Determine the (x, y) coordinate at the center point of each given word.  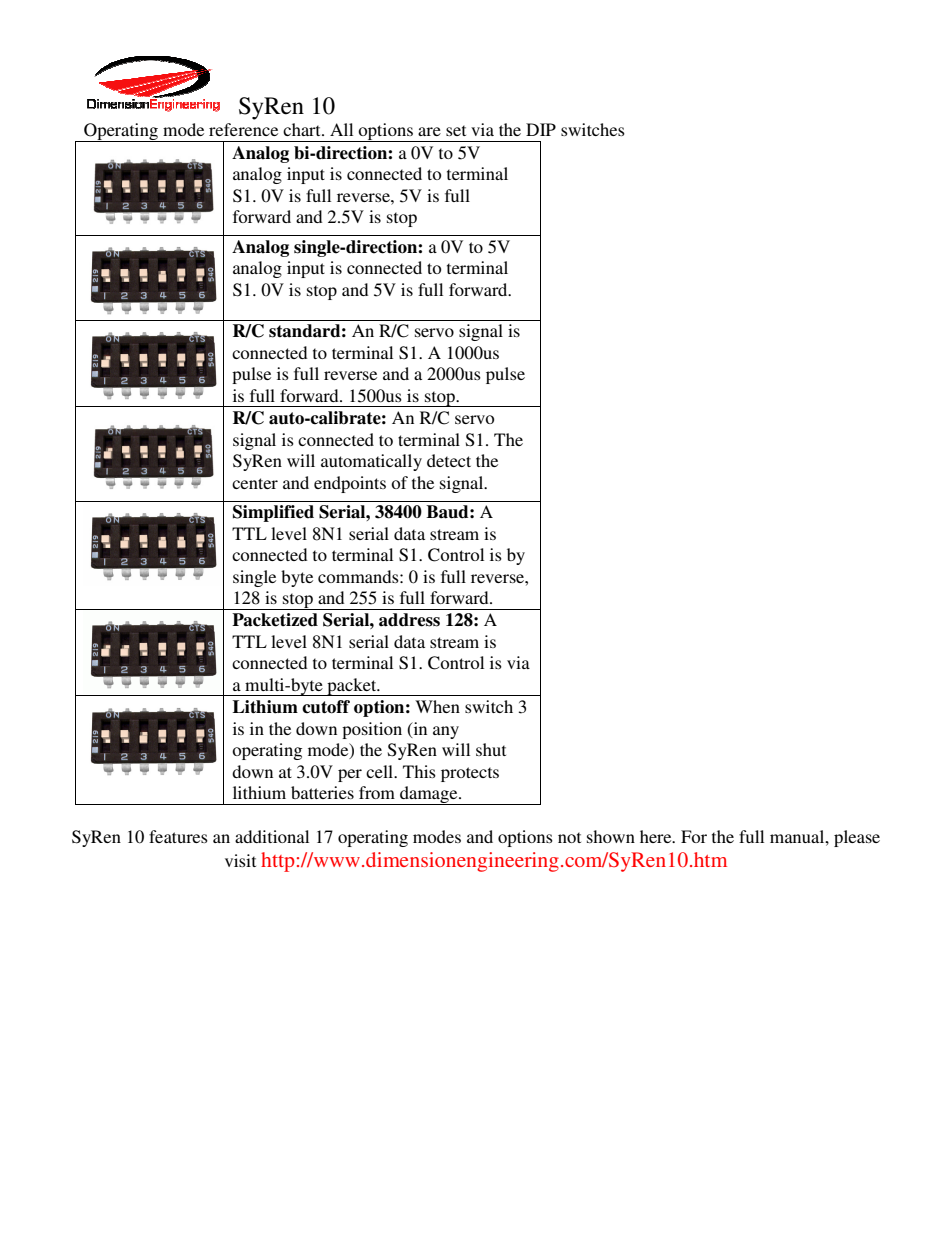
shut (491, 749)
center (255, 483)
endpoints (350, 484)
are (429, 131)
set (456, 130)
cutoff (326, 707)
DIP (541, 129)
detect (449, 460)
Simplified (273, 513)
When (437, 706)
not (569, 837)
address (409, 620)
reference (243, 129)
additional (272, 836)
